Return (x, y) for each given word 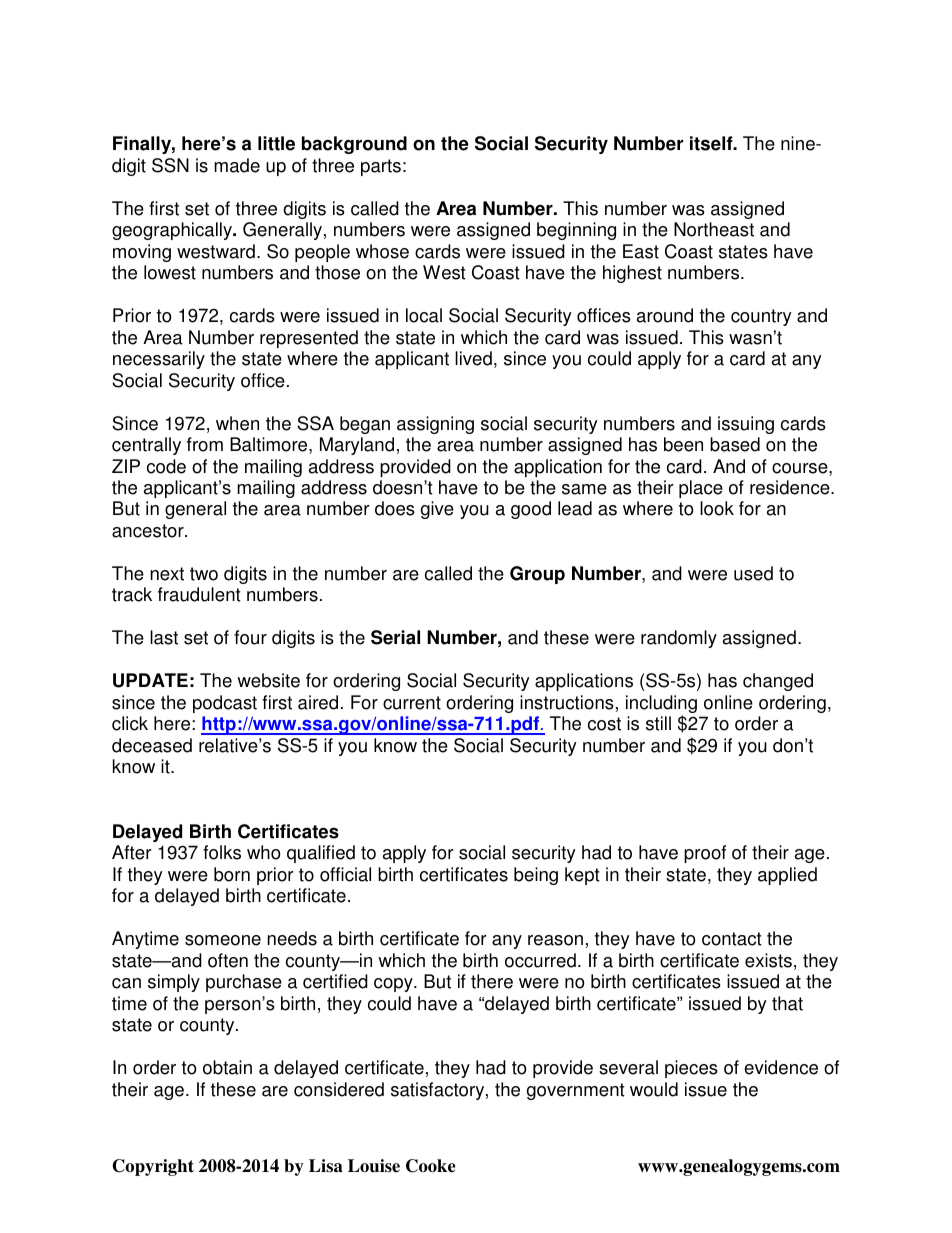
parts (381, 167)
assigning (435, 425)
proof (705, 854)
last (164, 637)
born (232, 874)
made (237, 165)
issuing (746, 425)
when (237, 423)
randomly (679, 639)
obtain (227, 1067)
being (536, 876)
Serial (395, 637)
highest (632, 274)
